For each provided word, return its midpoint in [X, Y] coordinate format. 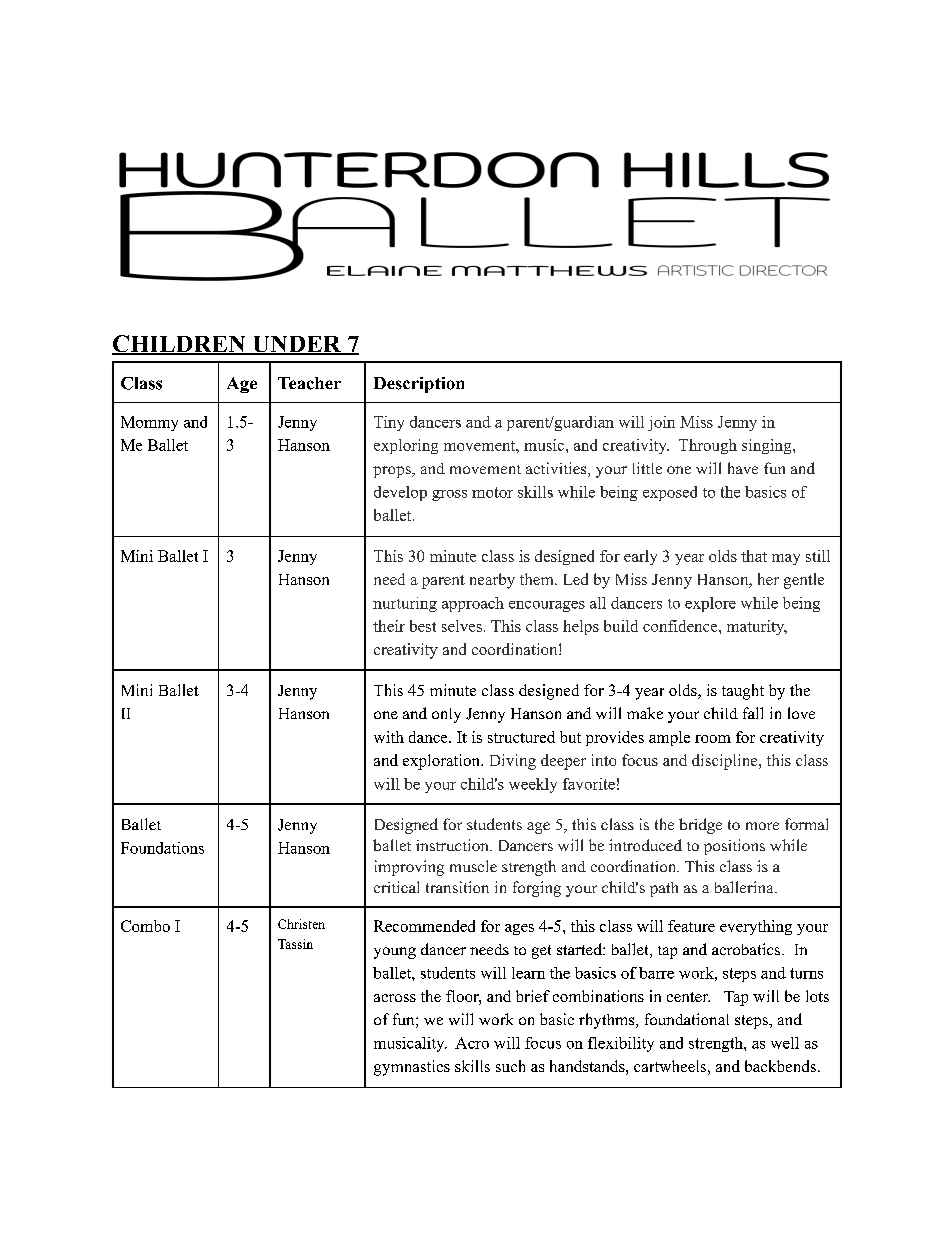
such [510, 1066]
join [661, 423]
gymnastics [412, 1068]
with [389, 737]
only [446, 715]
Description [419, 385]
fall [753, 713]
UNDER [296, 345]
